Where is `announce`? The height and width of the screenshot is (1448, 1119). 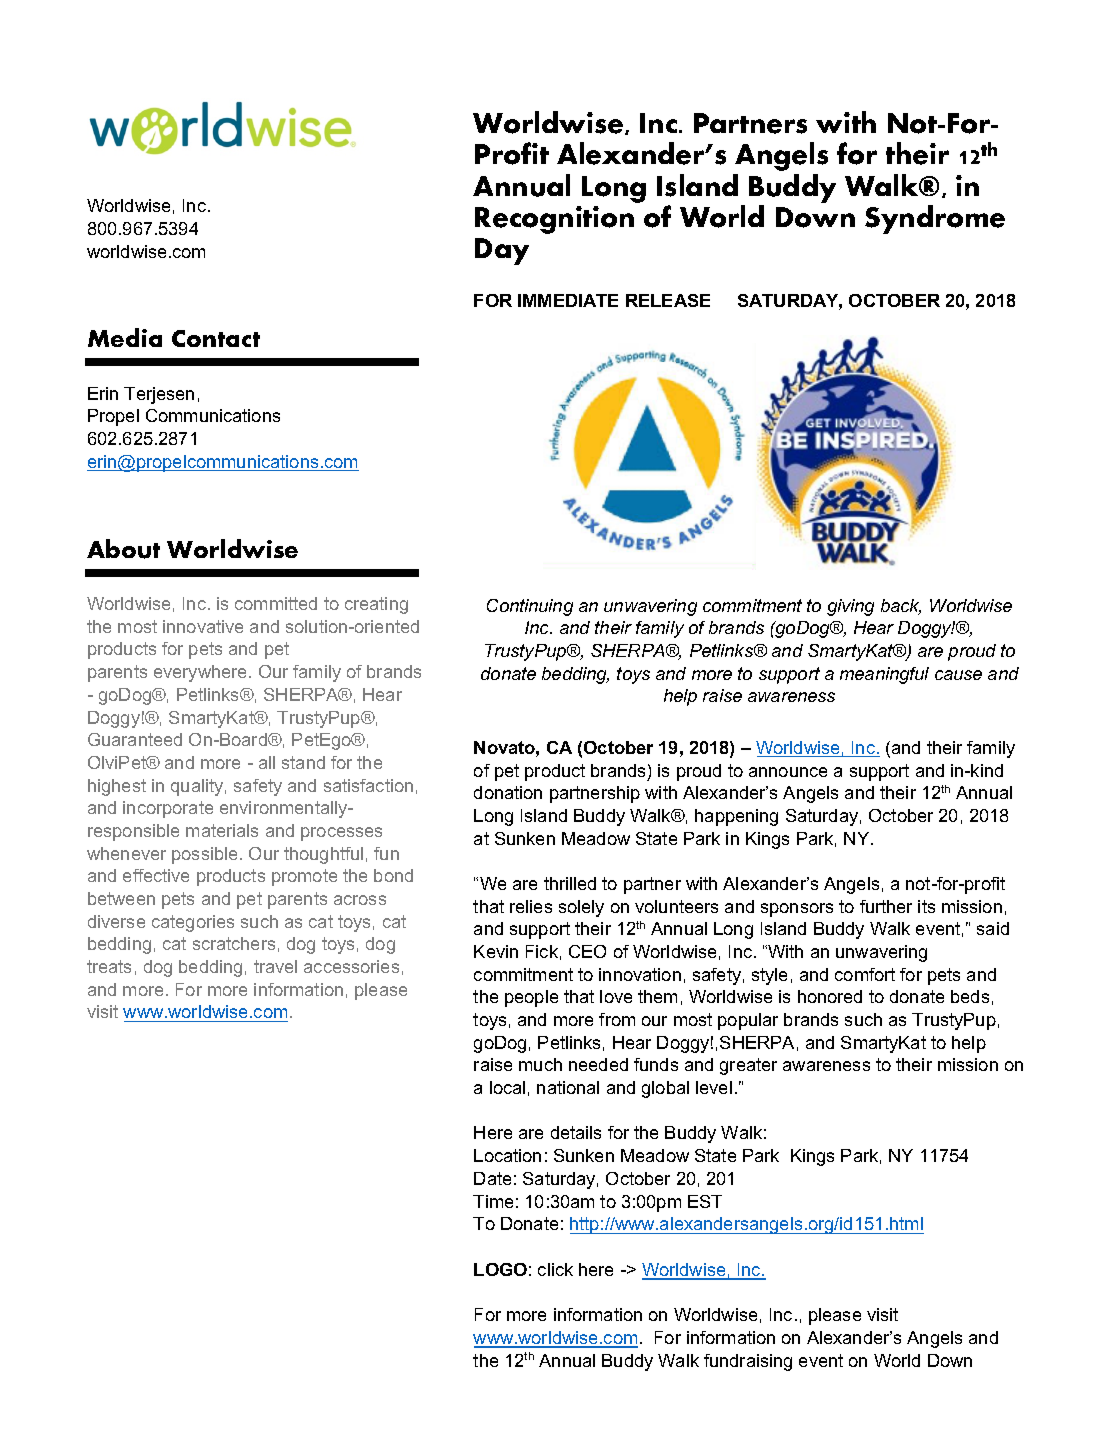
announce is located at coordinates (788, 772).
